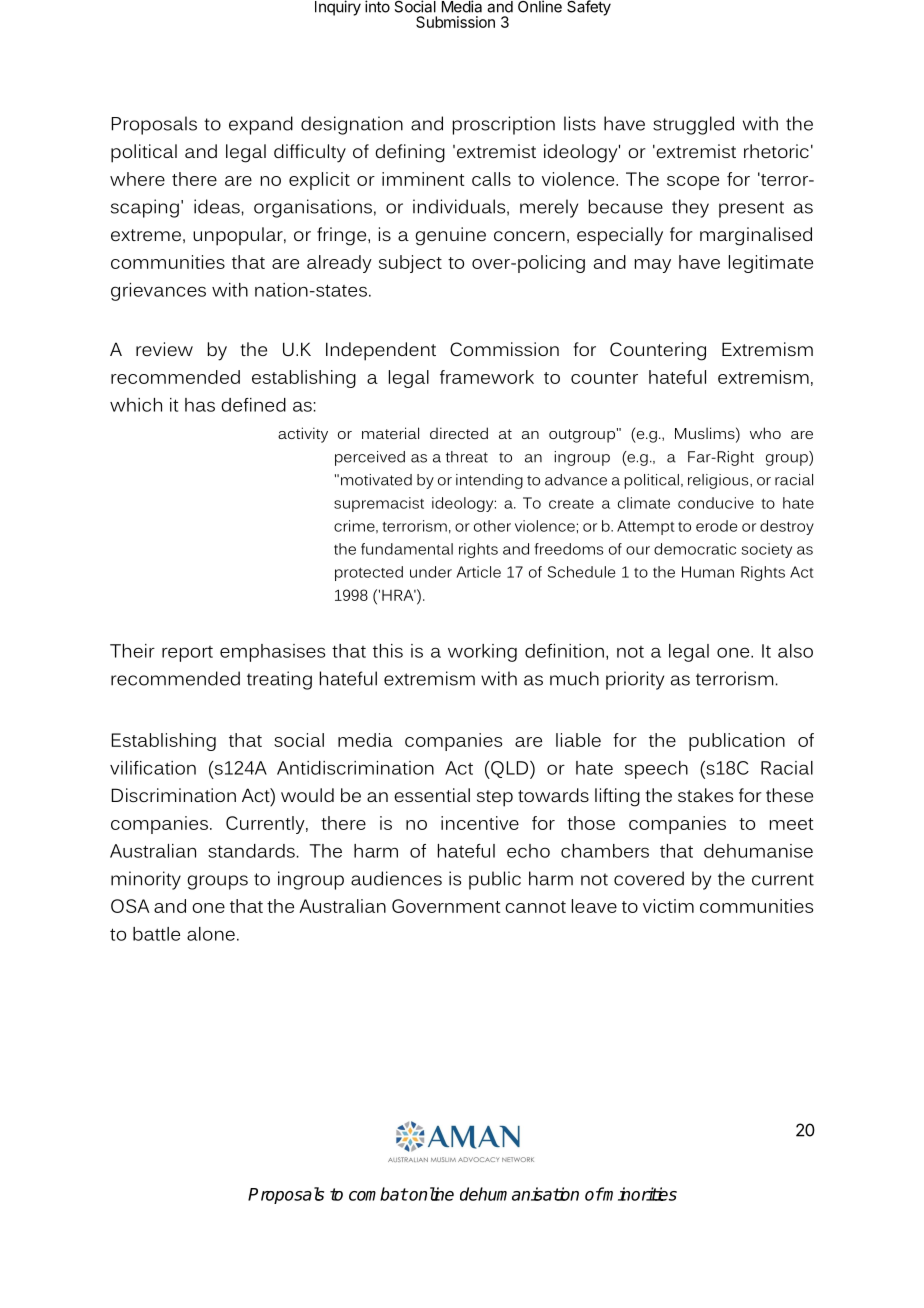  I want to click on expand, so click(261, 125).
